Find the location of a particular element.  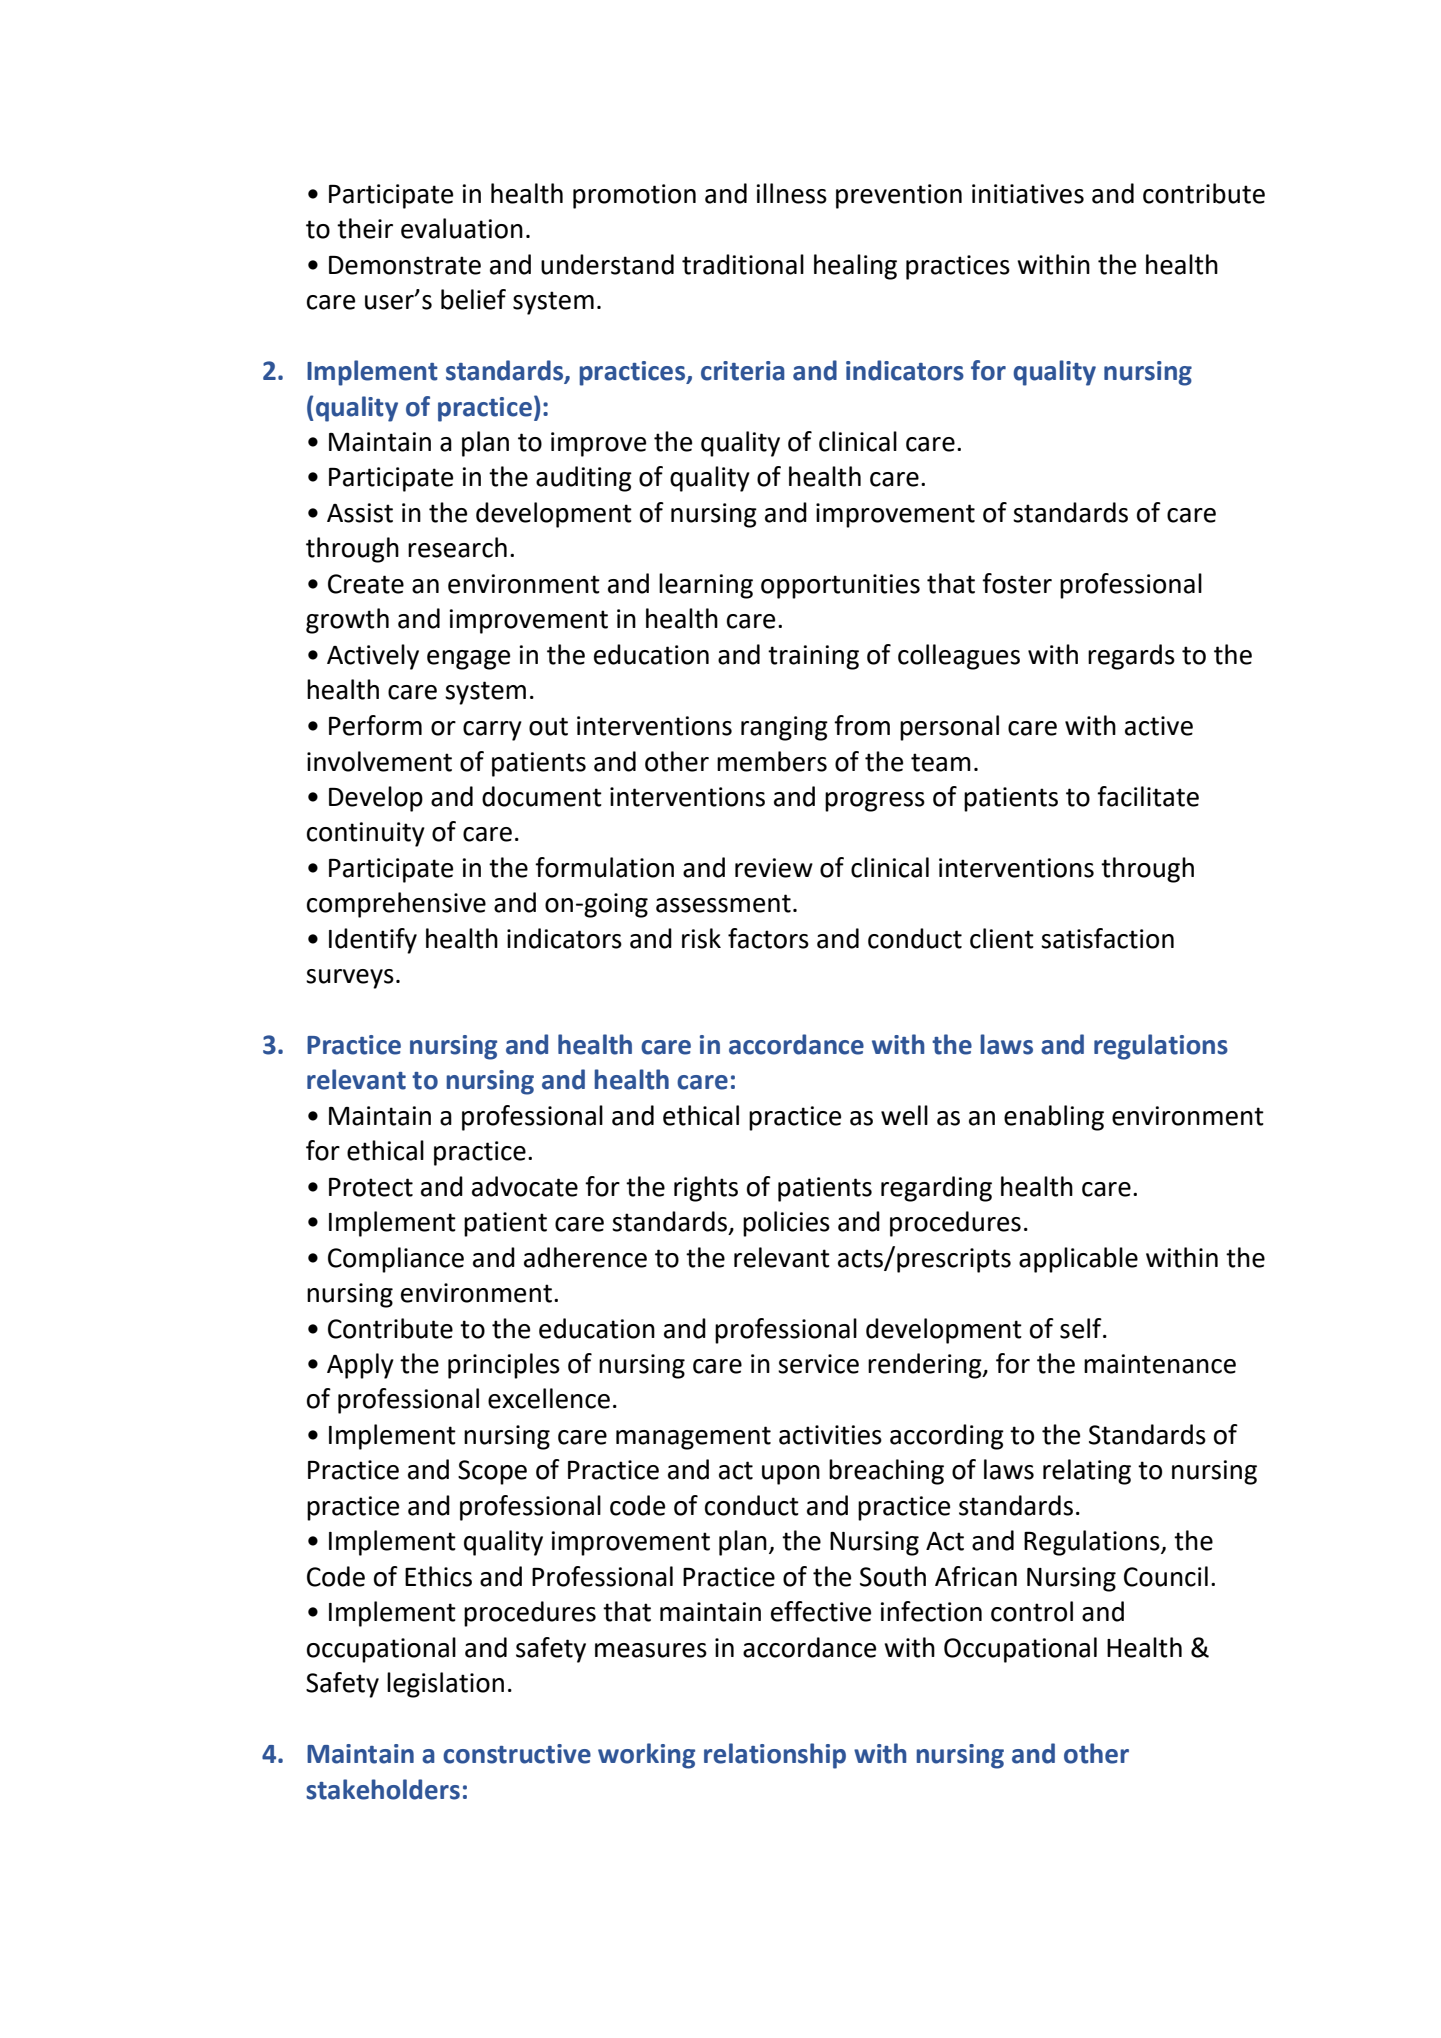

traditional is located at coordinates (743, 264).
